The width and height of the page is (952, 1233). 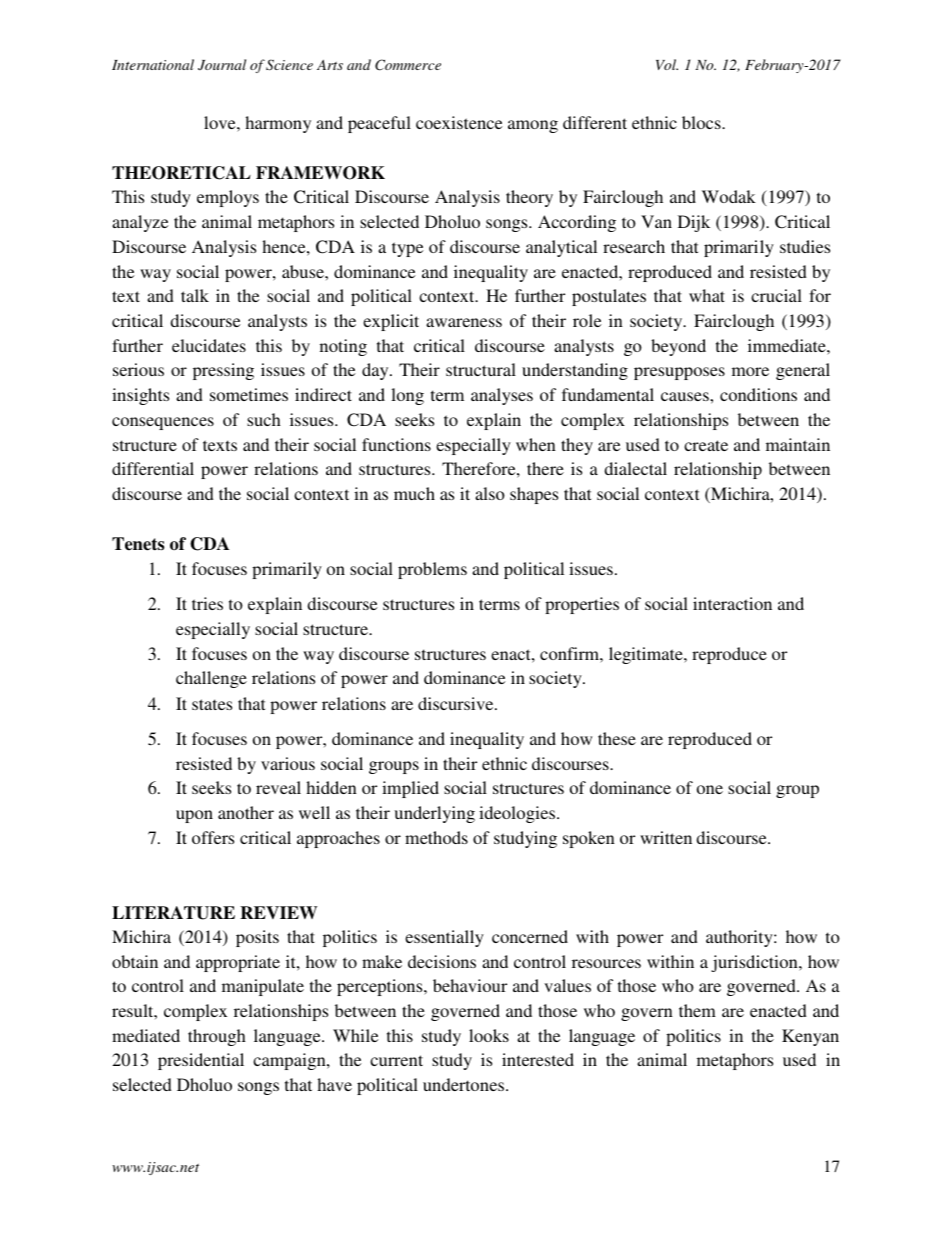 I want to click on tries, so click(x=207, y=603).
